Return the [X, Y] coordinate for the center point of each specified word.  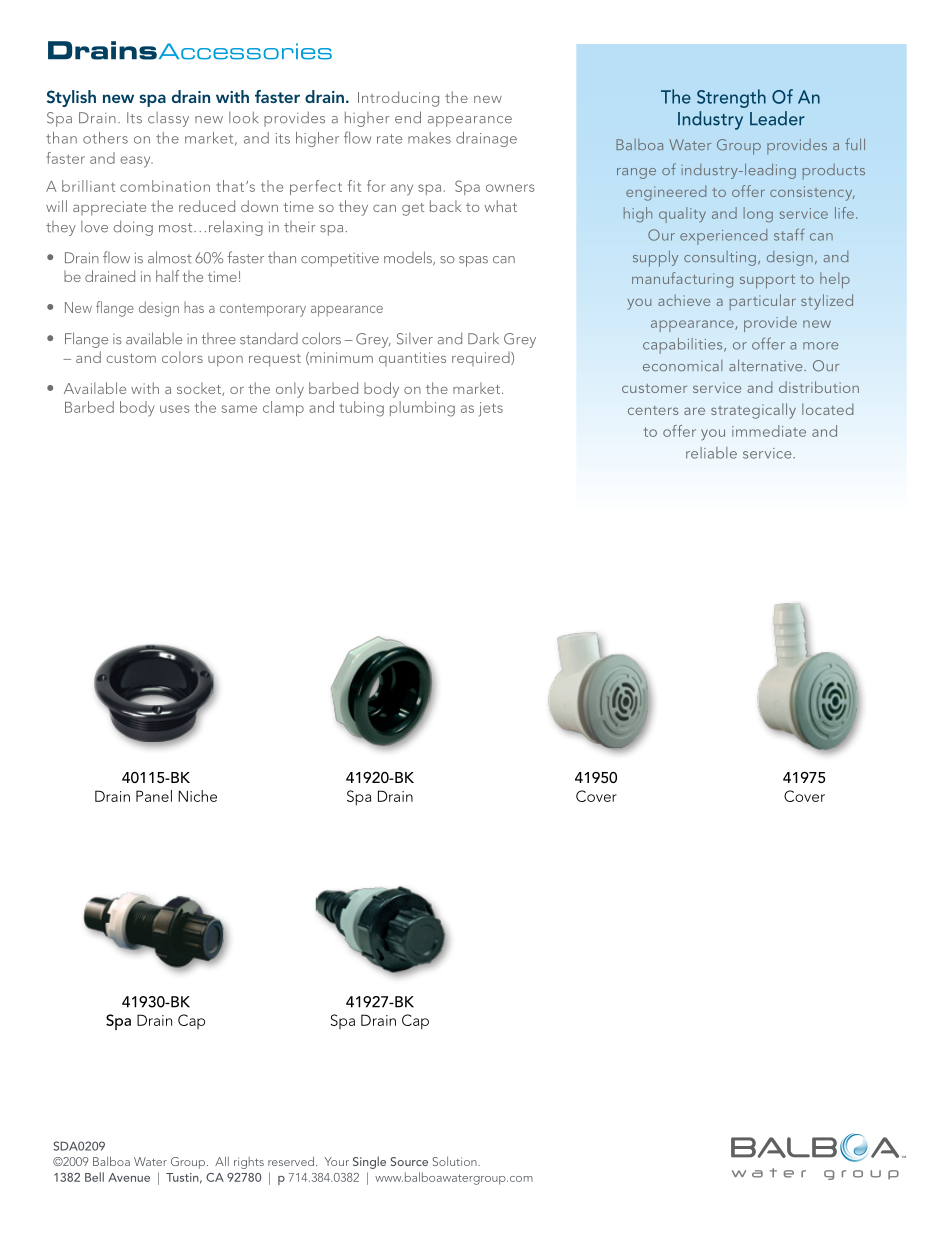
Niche [197, 796]
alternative [767, 365]
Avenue [129, 1177]
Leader [777, 118]
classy [168, 119]
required [482, 358]
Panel [154, 796]
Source [409, 1161]
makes [429, 138]
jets [491, 409]
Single [369, 1162]
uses [175, 409]
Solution [455, 1161]
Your [337, 1161]
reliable [711, 453]
